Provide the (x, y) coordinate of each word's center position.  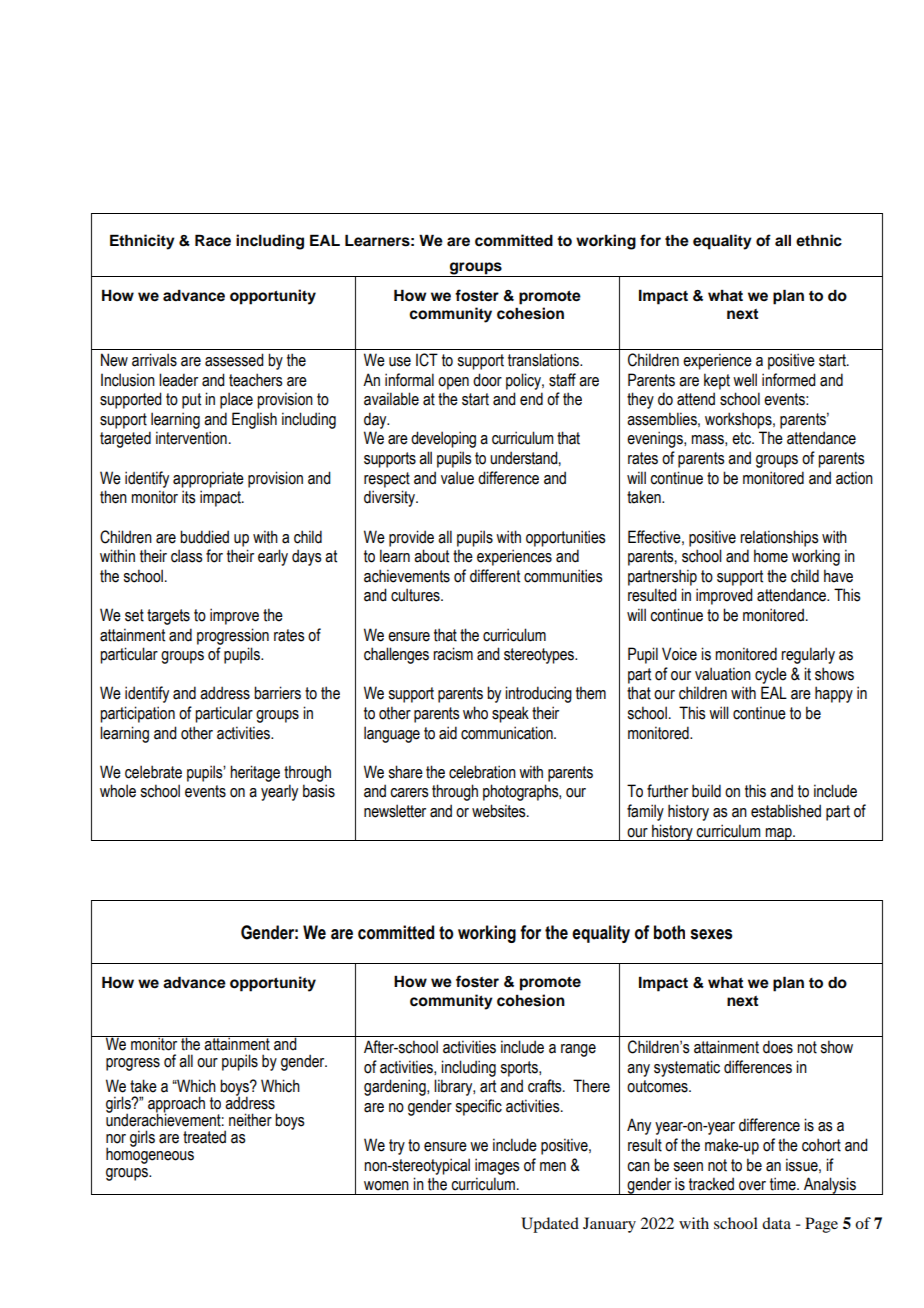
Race (213, 240)
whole (118, 791)
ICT (427, 360)
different (495, 576)
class (187, 556)
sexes (711, 934)
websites (500, 811)
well (745, 380)
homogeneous (150, 1155)
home (771, 556)
